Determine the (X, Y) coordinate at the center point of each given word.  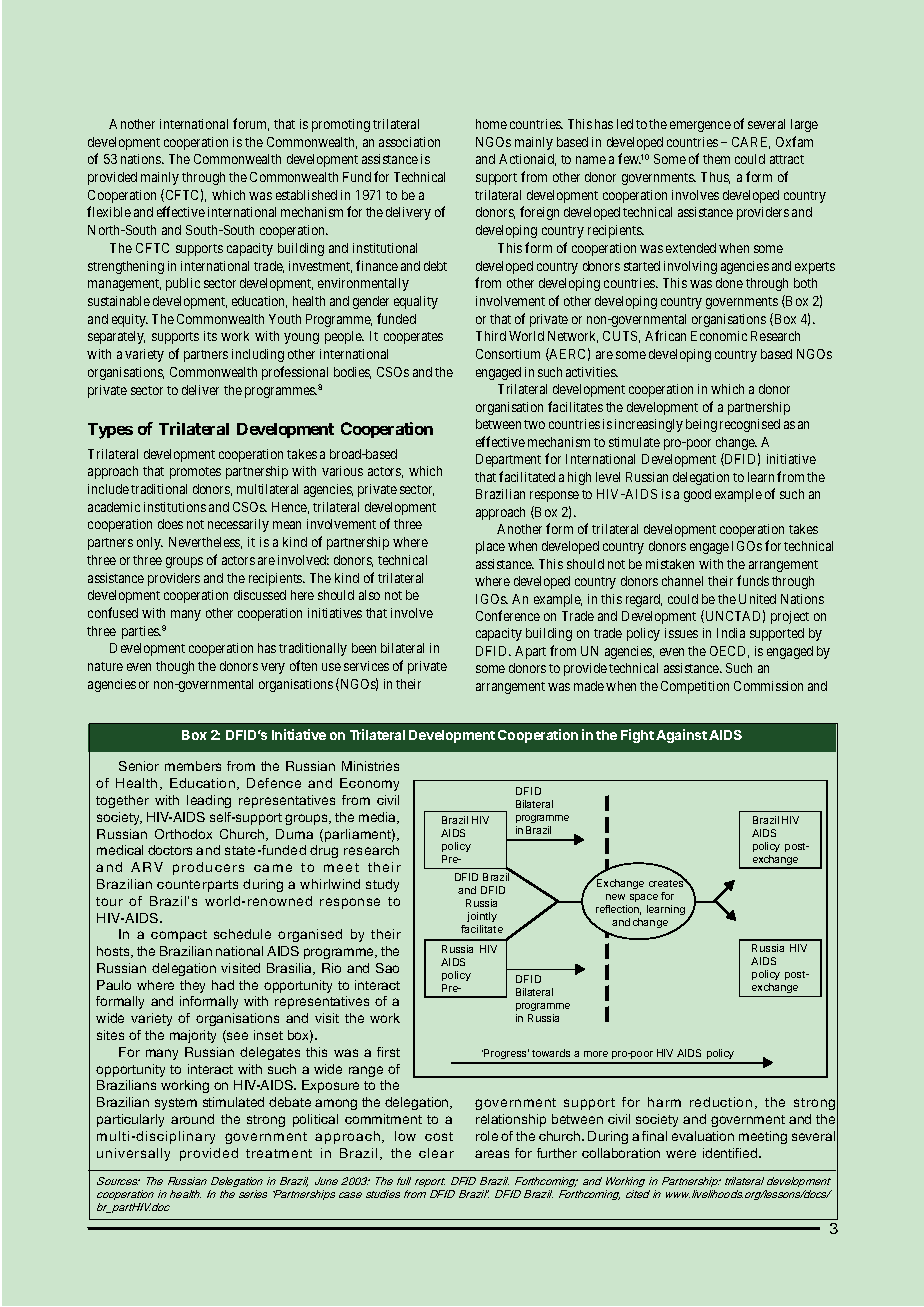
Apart (530, 652)
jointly (482, 919)
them (716, 159)
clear (436, 1153)
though (175, 667)
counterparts (197, 886)
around (192, 1119)
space (644, 900)
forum (251, 124)
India (731, 633)
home (491, 124)
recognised (750, 425)
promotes (195, 473)
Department (508, 460)
